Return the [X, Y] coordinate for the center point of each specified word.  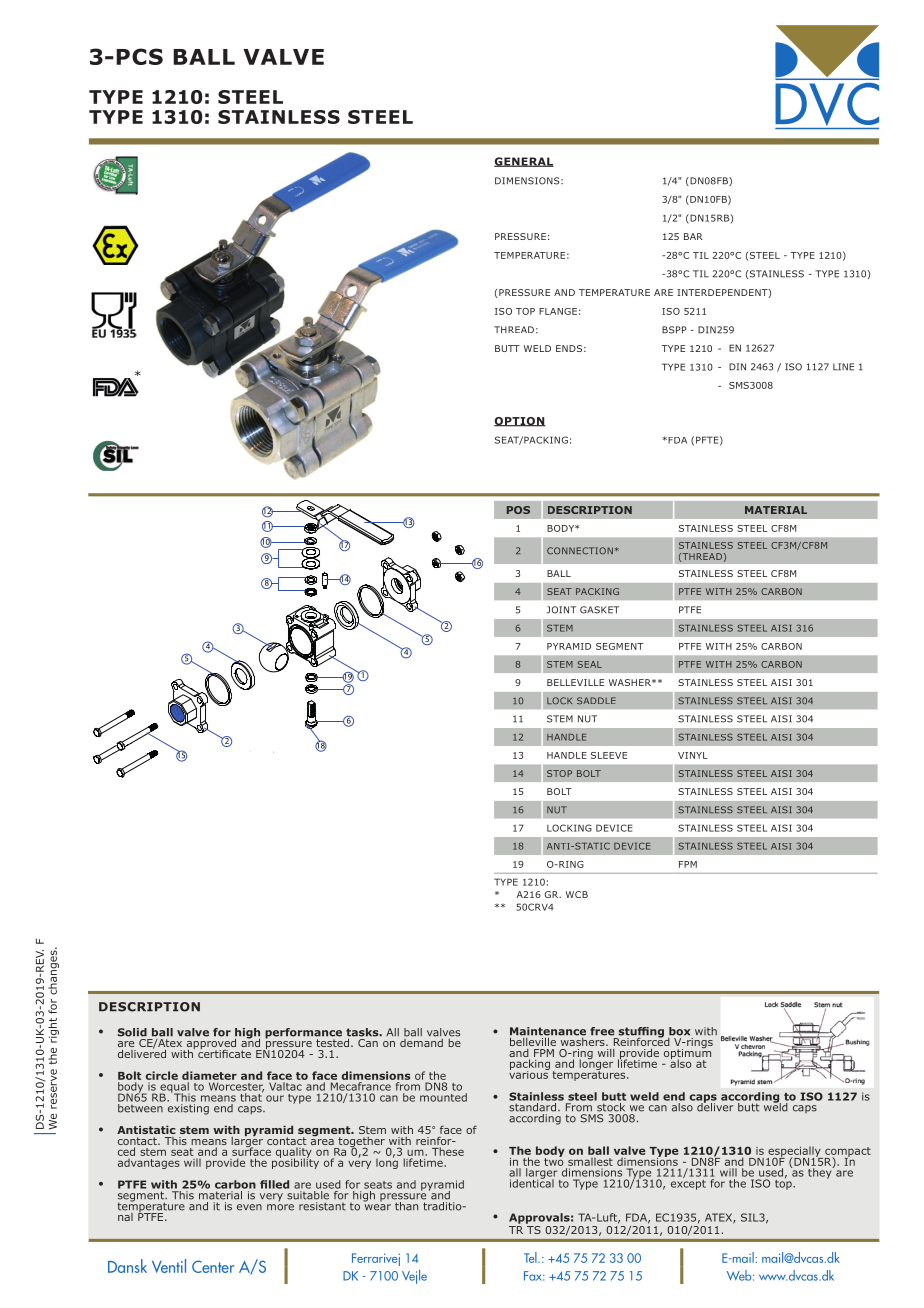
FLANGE [558, 311]
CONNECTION [580, 551]
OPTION [520, 422]
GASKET [599, 610]
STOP [559, 773]
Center [213, 1266]
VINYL [693, 755]
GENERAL [524, 162]
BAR [693, 236]
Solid [132, 1032]
